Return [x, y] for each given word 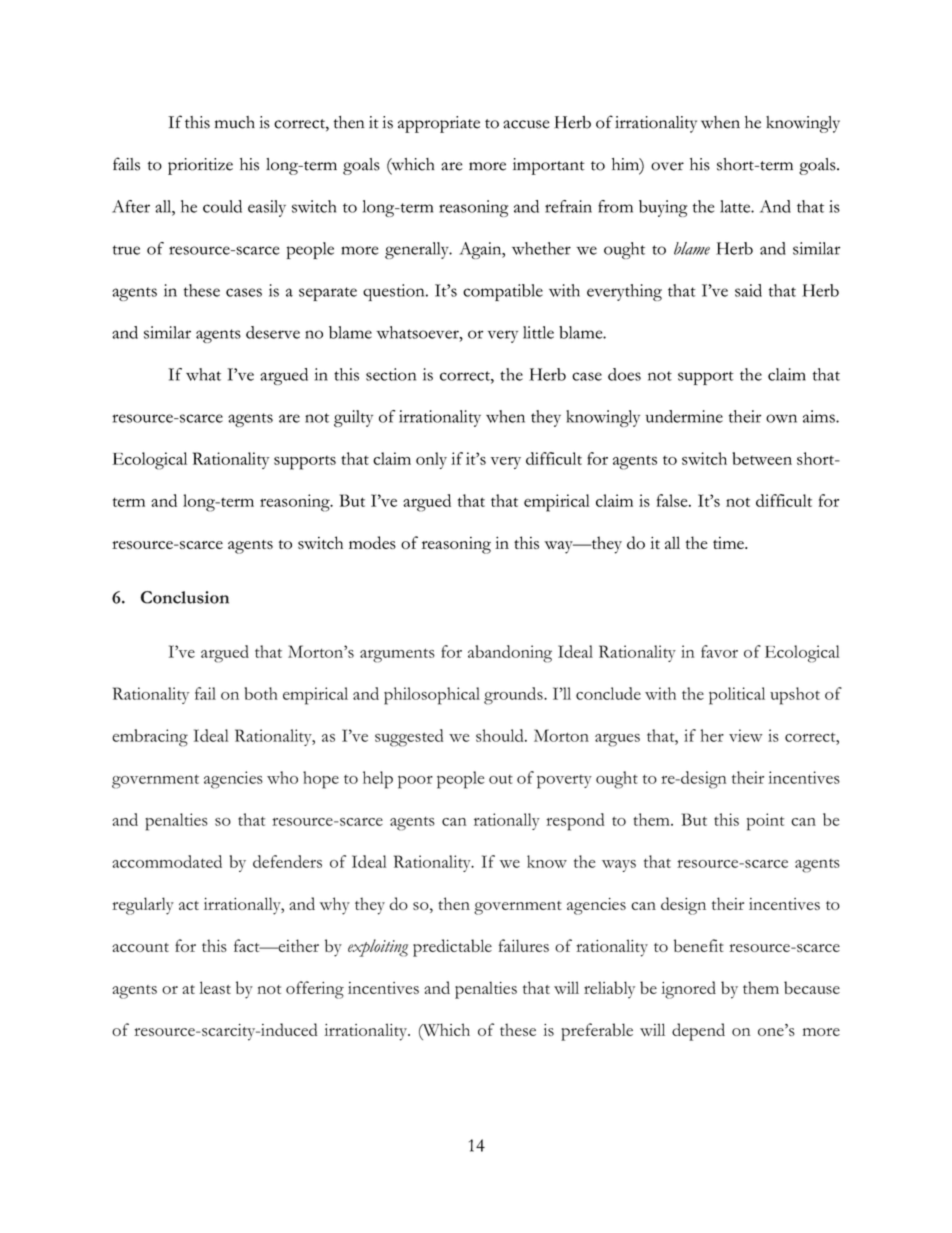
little [538, 332]
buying [663, 208]
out [501, 779]
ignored [688, 990]
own [781, 418]
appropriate [439, 124]
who [282, 777]
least [215, 987]
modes [372, 542]
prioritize [200, 166]
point [765, 822]
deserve [273, 332]
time [729, 543]
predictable [452, 948]
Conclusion [184, 597]
